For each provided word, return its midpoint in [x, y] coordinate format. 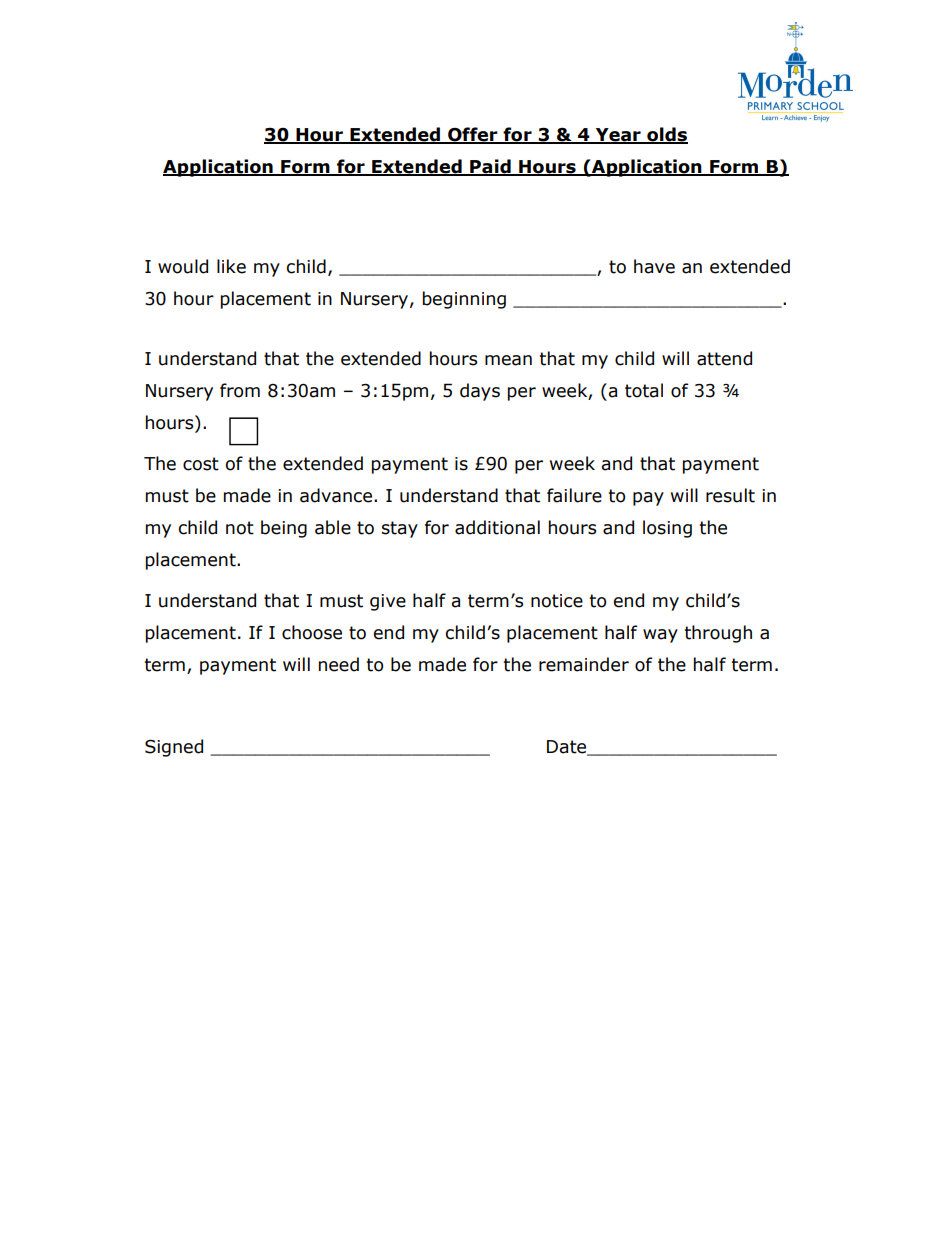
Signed [174, 748]
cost [201, 464]
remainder [584, 664]
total [644, 390]
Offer [473, 135]
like [231, 266]
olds [666, 135]
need [339, 664]
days [480, 392]
